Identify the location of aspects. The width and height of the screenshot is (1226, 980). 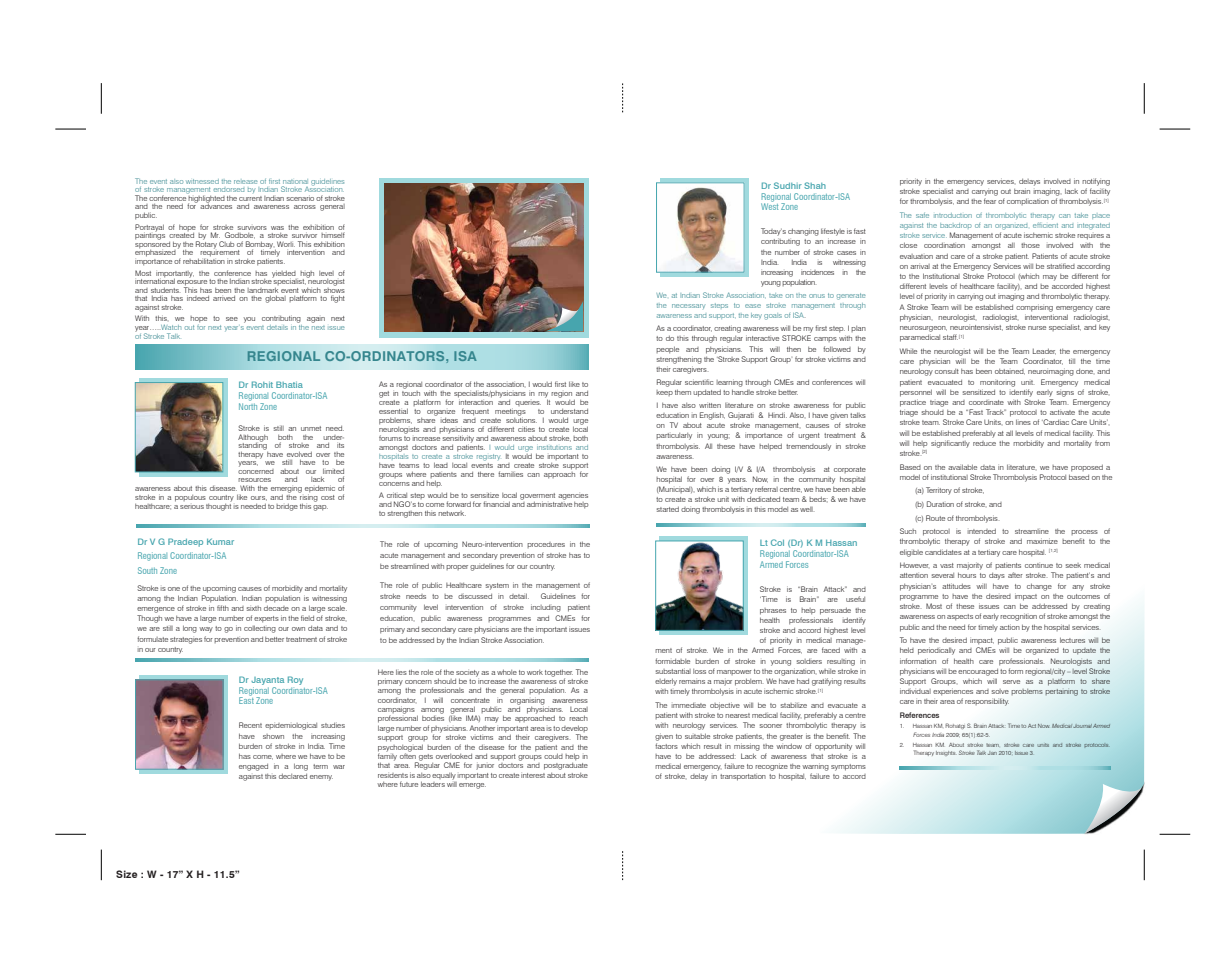
(960, 617).
